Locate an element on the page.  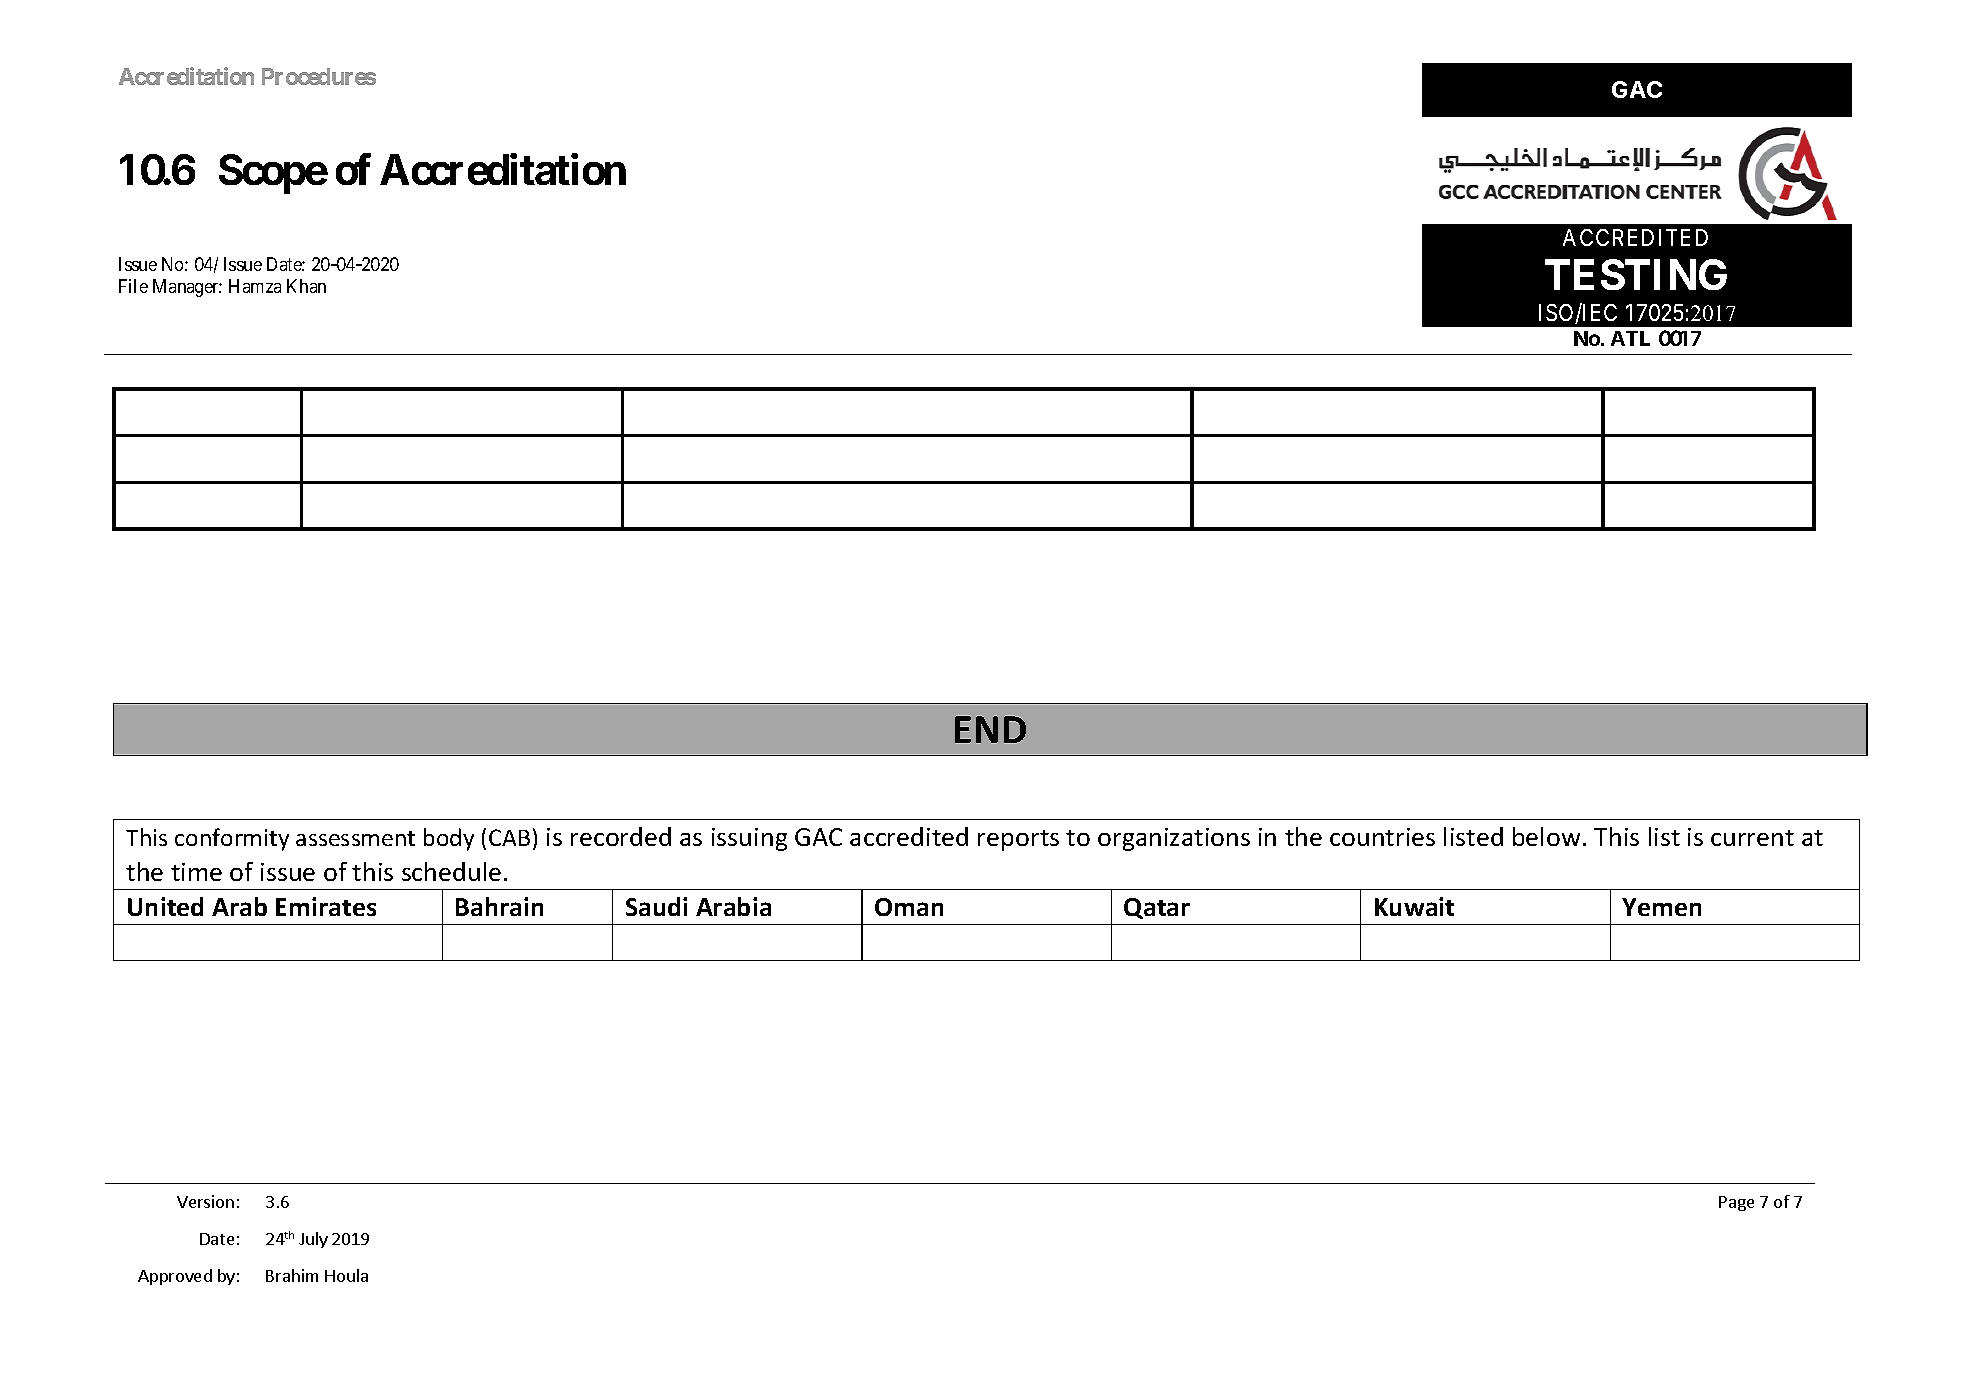
Hamza is located at coordinates (255, 286).
